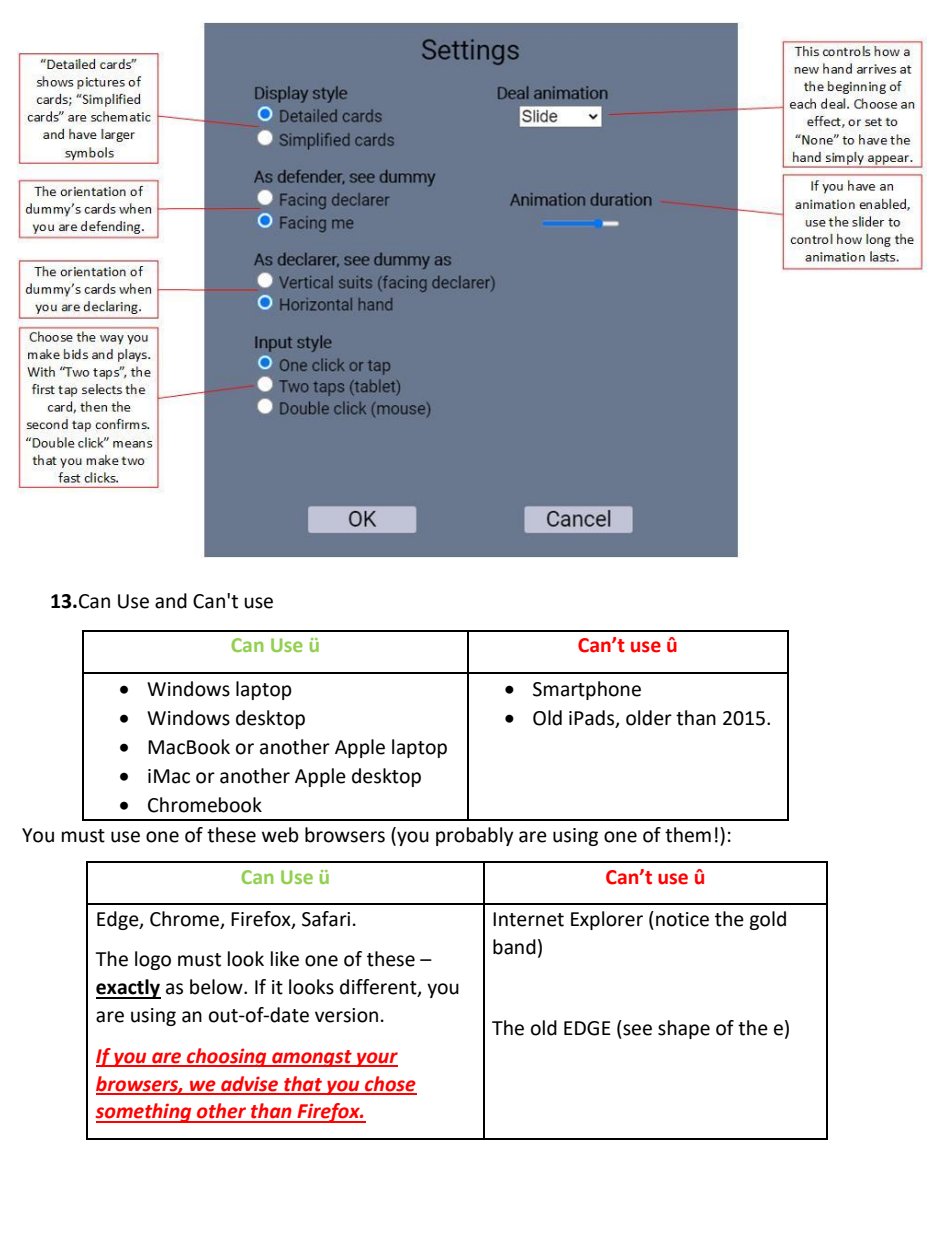 The width and height of the screenshot is (952, 1233). What do you see at coordinates (144, 1113) in the screenshot?
I see `something` at bounding box center [144, 1113].
